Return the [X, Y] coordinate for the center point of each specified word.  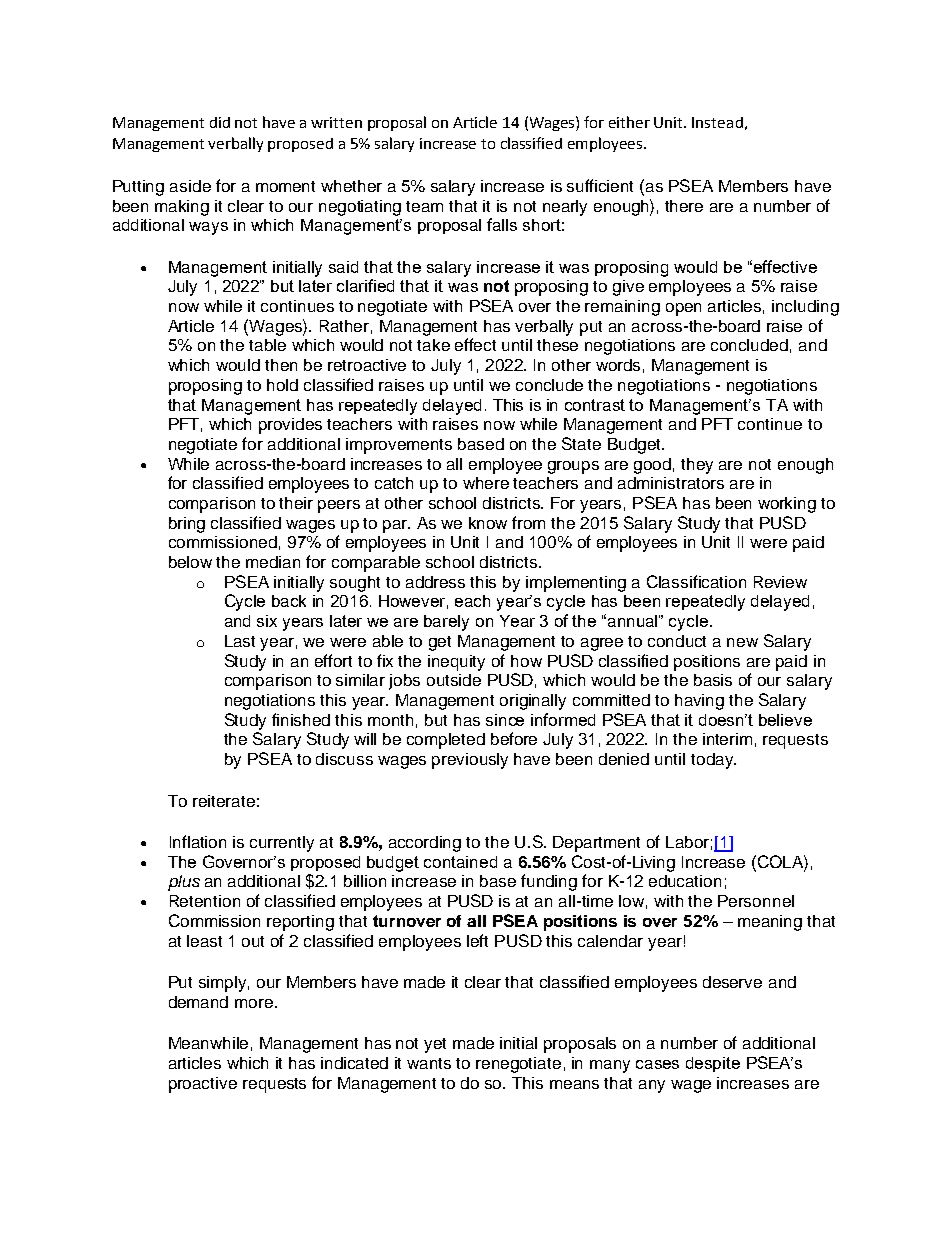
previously [470, 761]
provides [290, 426]
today [713, 761]
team [424, 206]
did [220, 122]
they [697, 466]
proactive [203, 1085]
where [486, 483]
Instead [717, 122]
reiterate [224, 801]
